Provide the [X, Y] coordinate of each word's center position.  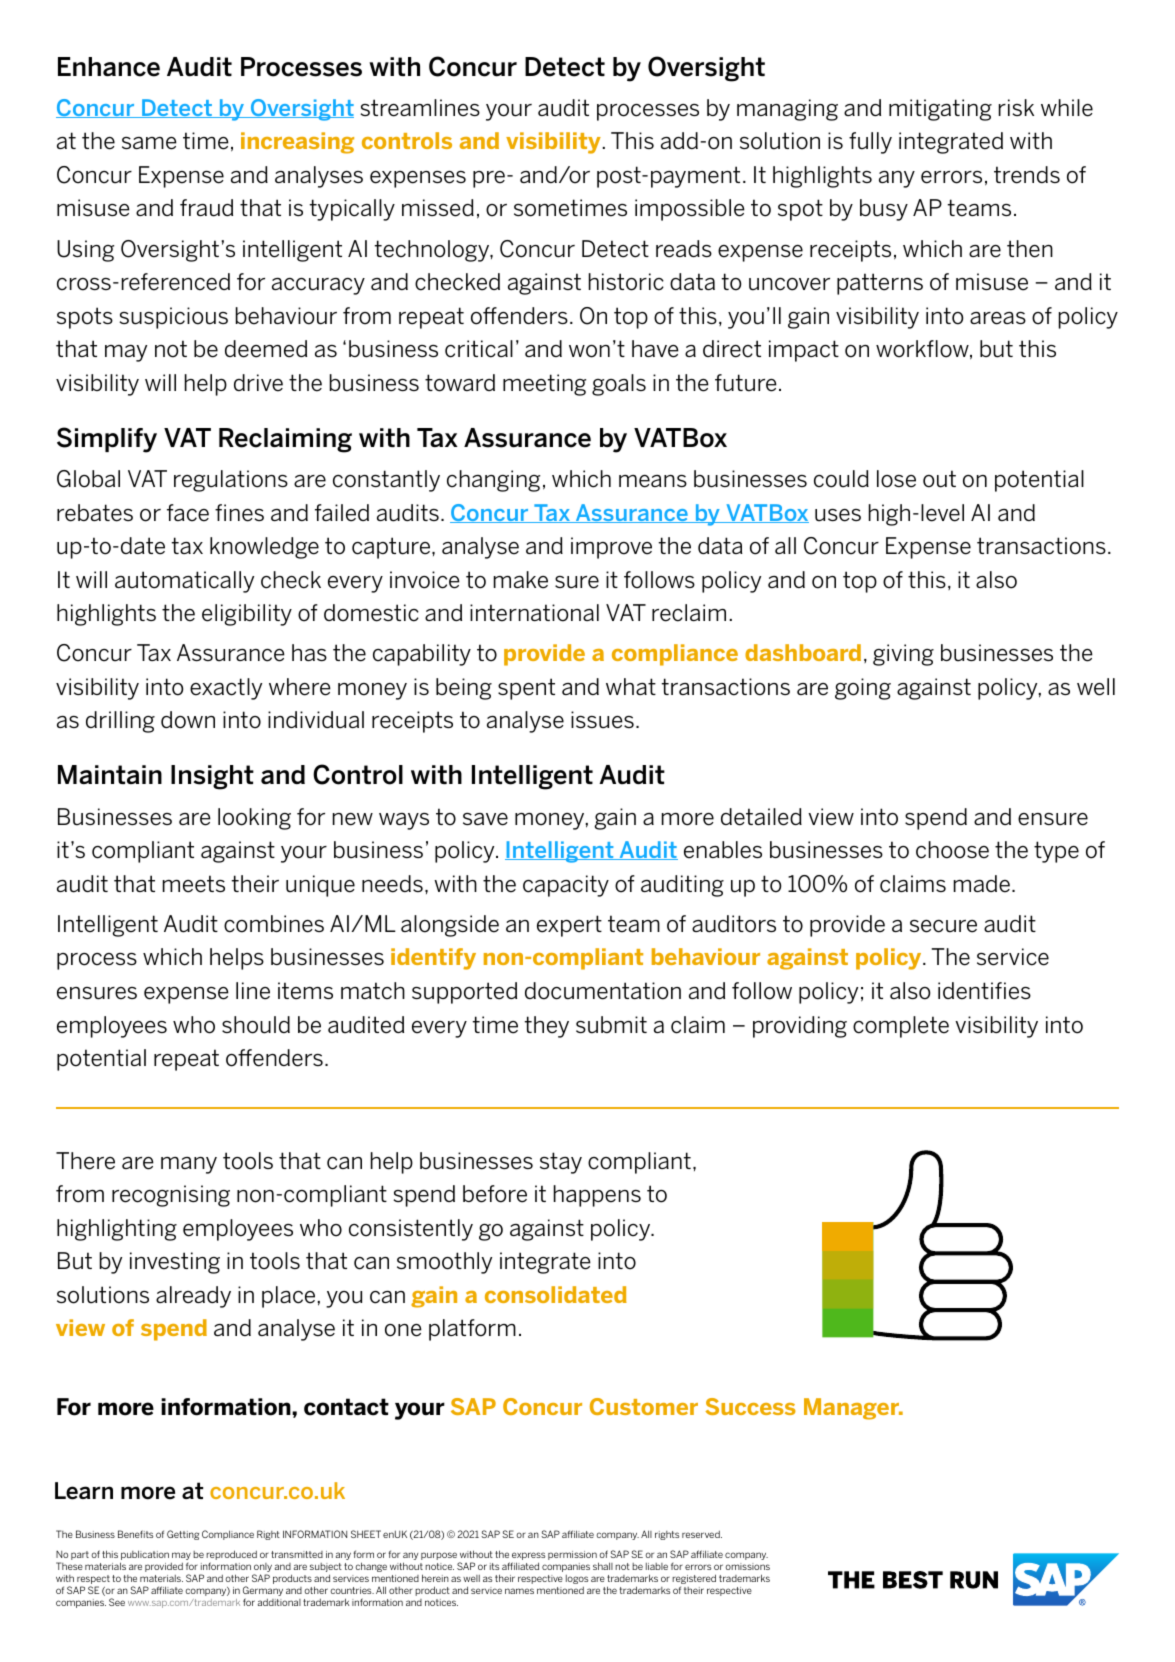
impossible [690, 210]
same [149, 143]
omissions [747, 1566]
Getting [183, 1535]
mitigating [940, 110]
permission [573, 1557]
